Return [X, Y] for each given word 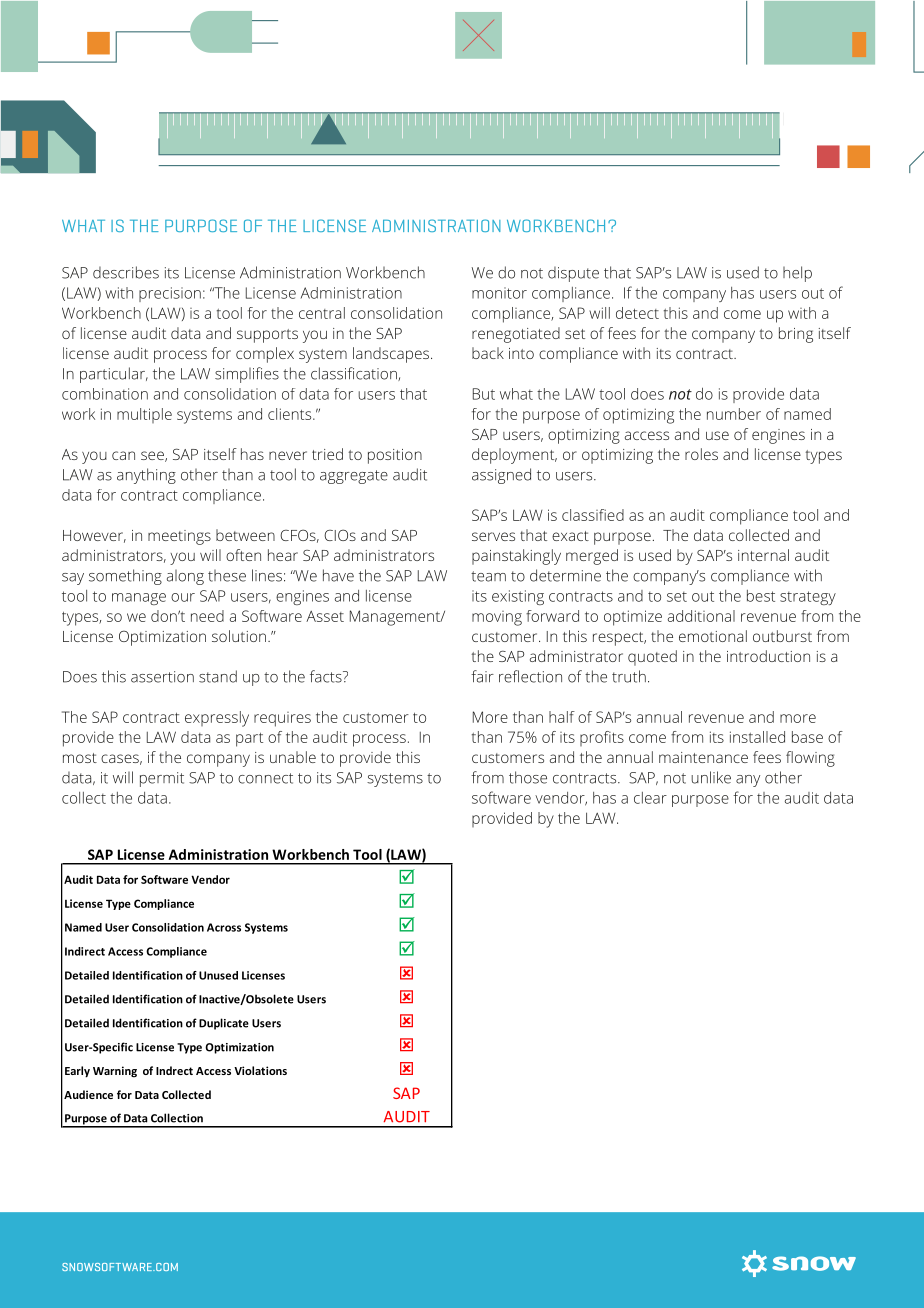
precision [170, 294]
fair [482, 676]
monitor [499, 293]
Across [224, 927]
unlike [711, 777]
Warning [115, 1072]
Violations [260, 1070]
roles [701, 454]
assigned [501, 476]
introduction [768, 656]
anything [146, 476]
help [797, 274]
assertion [162, 677]
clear [650, 798]
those [528, 777]
